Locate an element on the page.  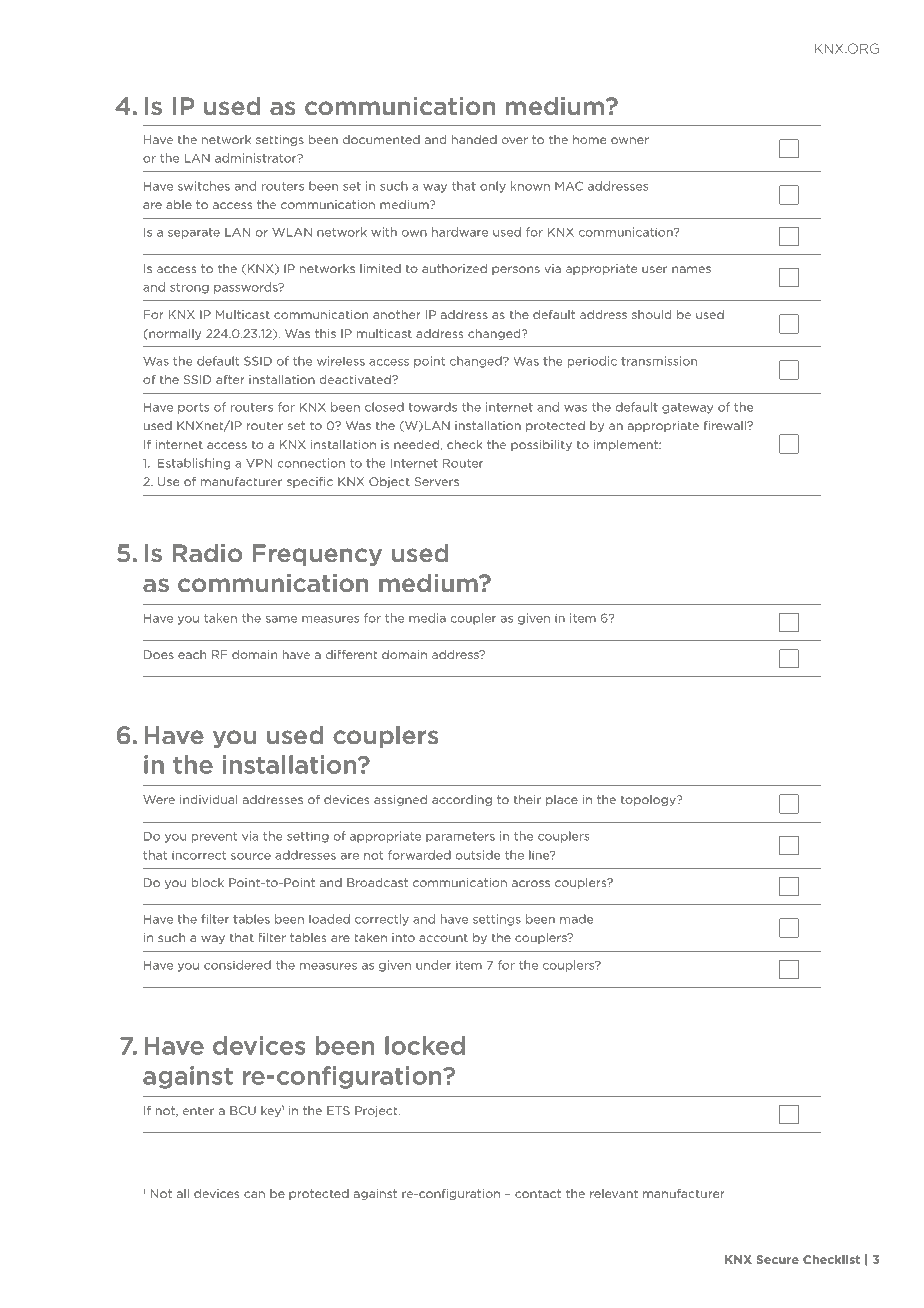
contact is located at coordinates (538, 1193).
